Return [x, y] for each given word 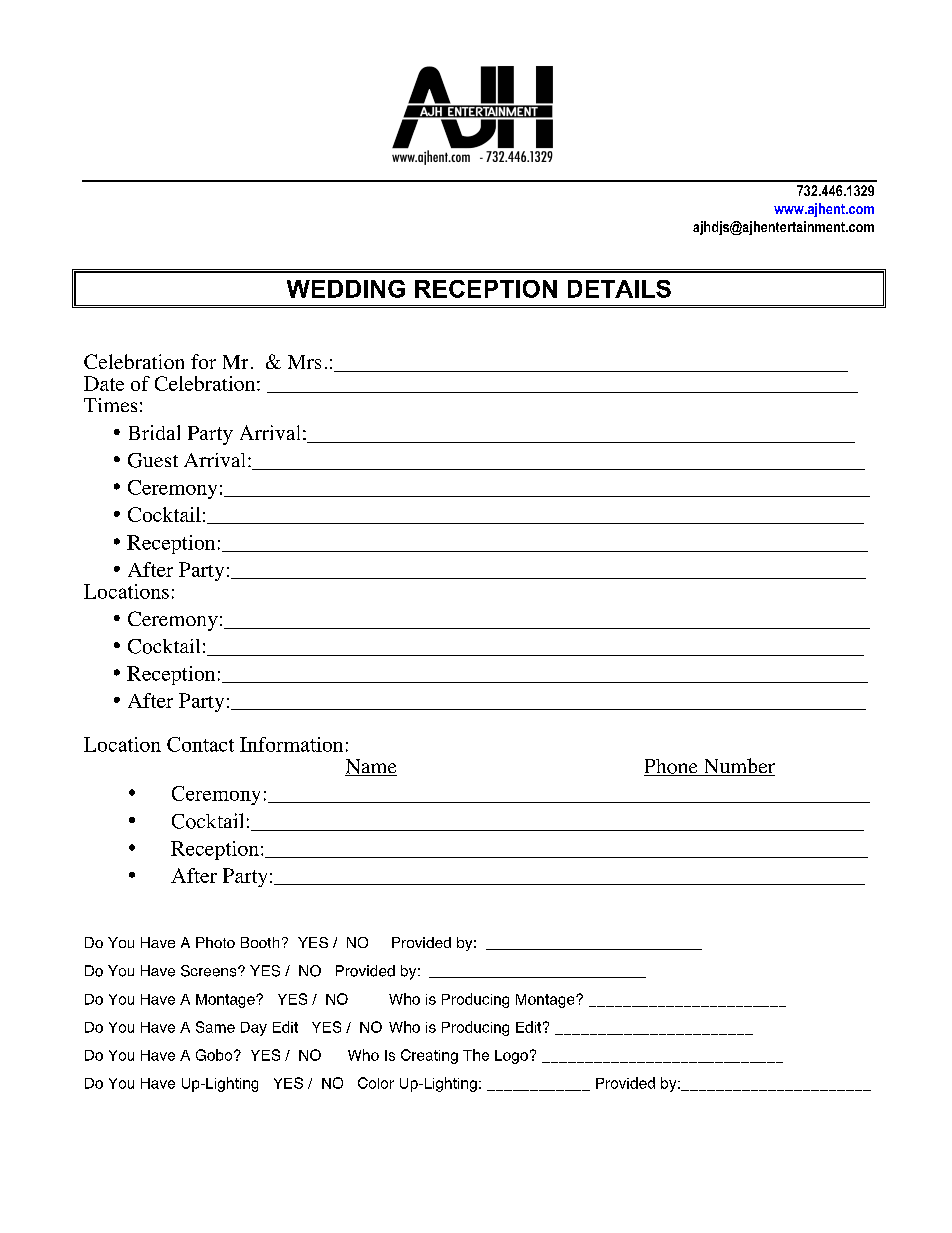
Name [371, 767]
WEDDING [346, 289]
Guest [153, 460]
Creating [429, 1056]
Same [215, 1027]
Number [738, 767]
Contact [200, 744]
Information [291, 744]
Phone [672, 767]
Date [104, 383]
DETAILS [619, 289]
